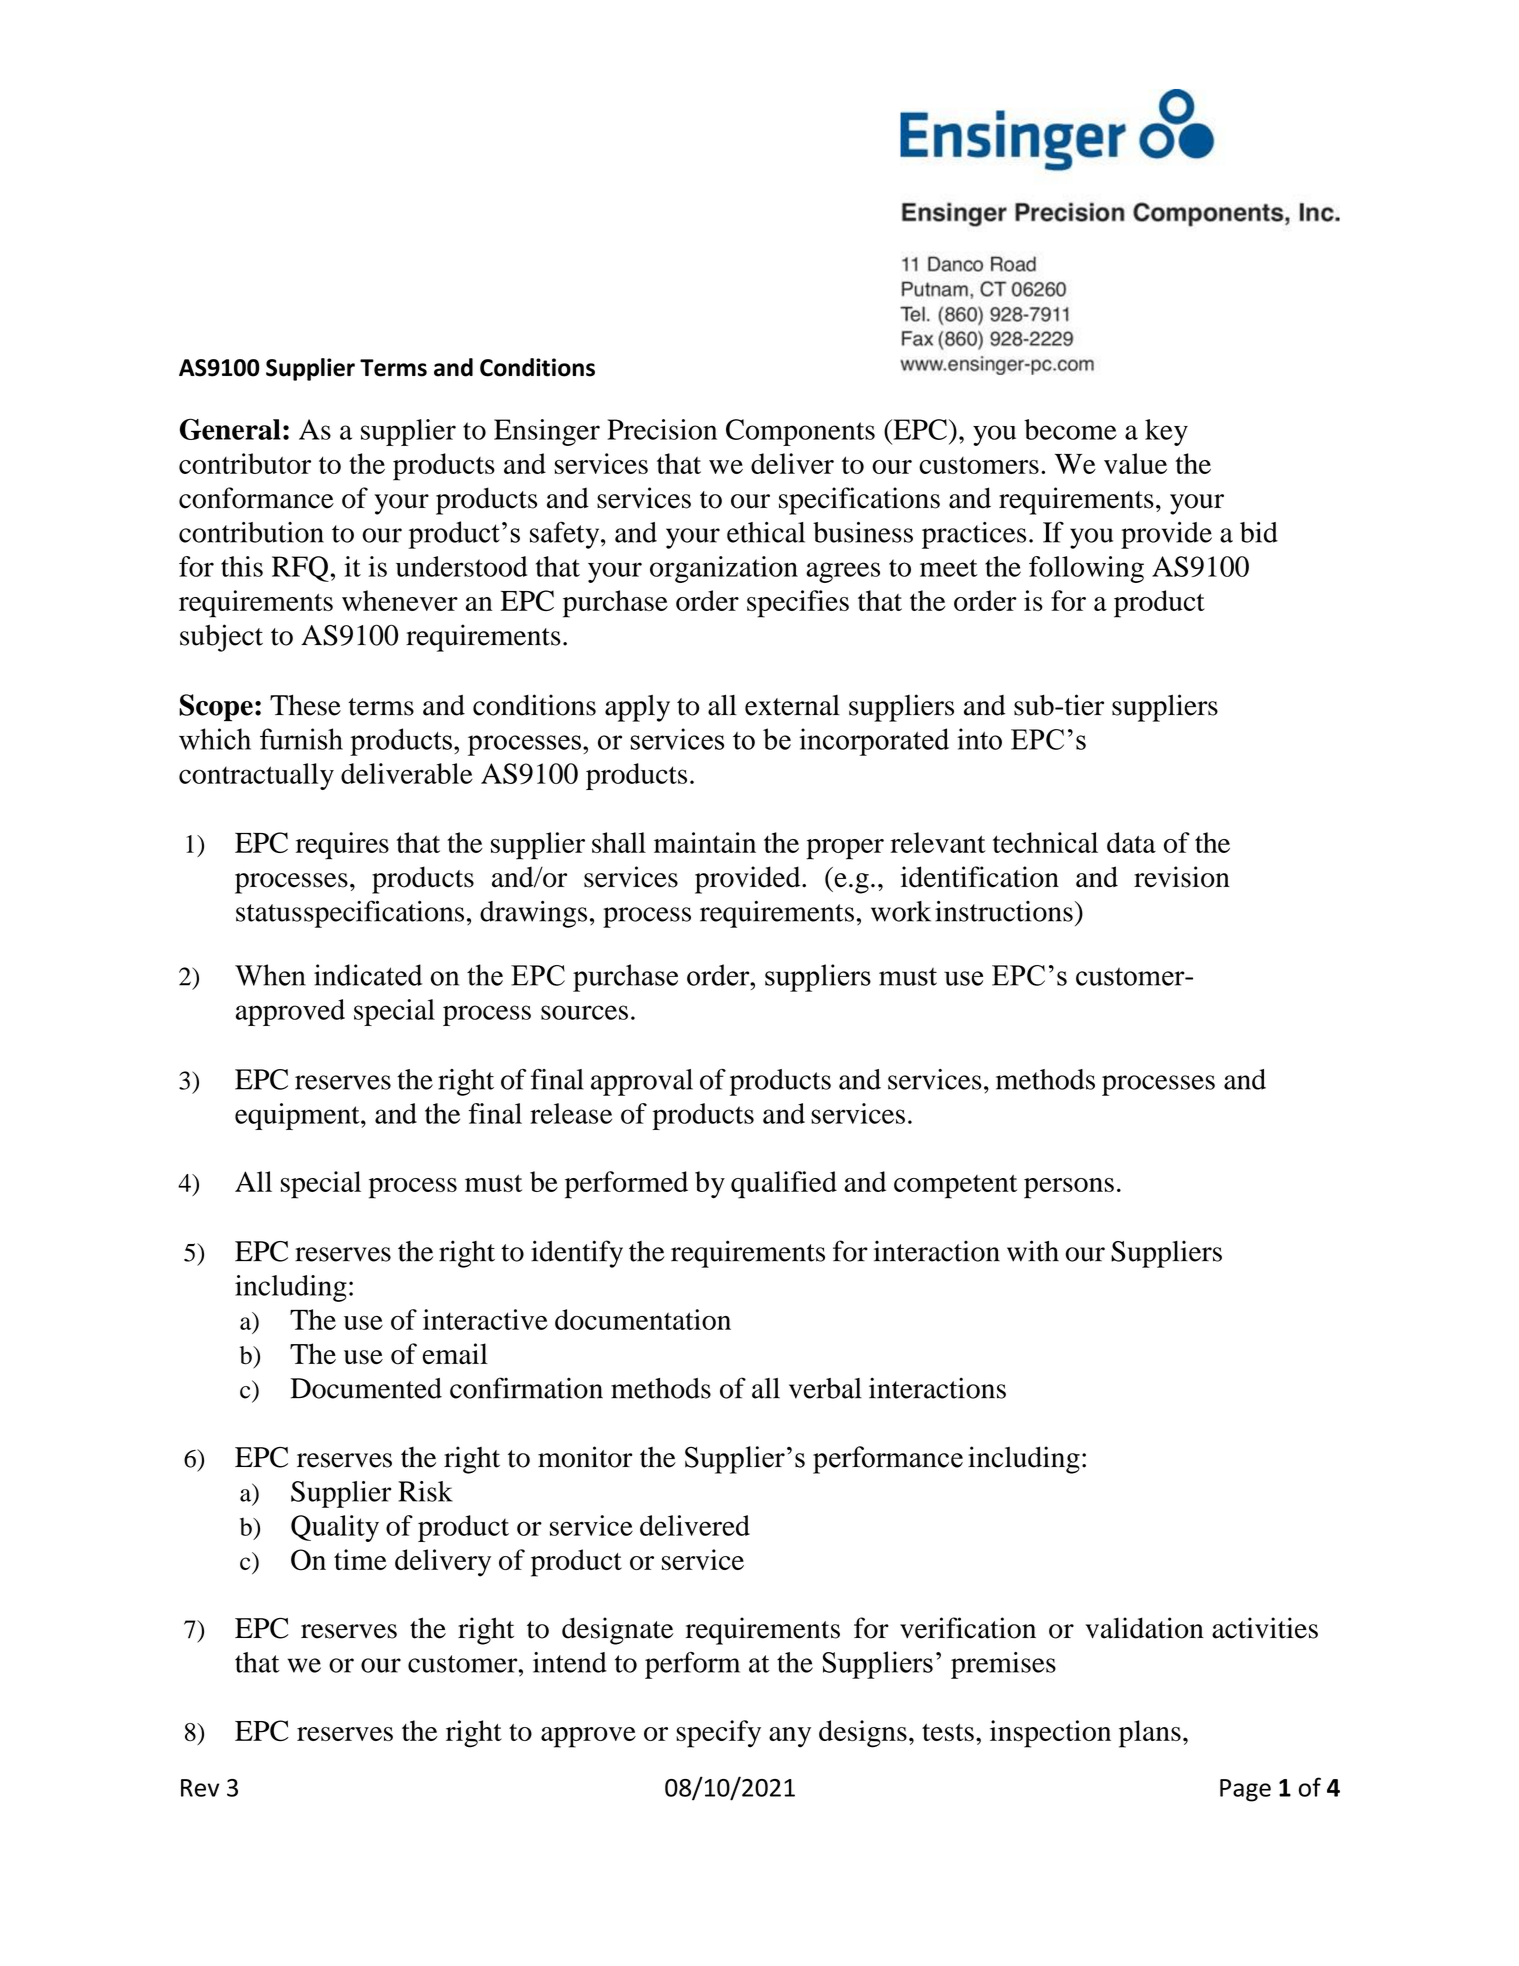  I want to click on persons, so click(1069, 1188).
